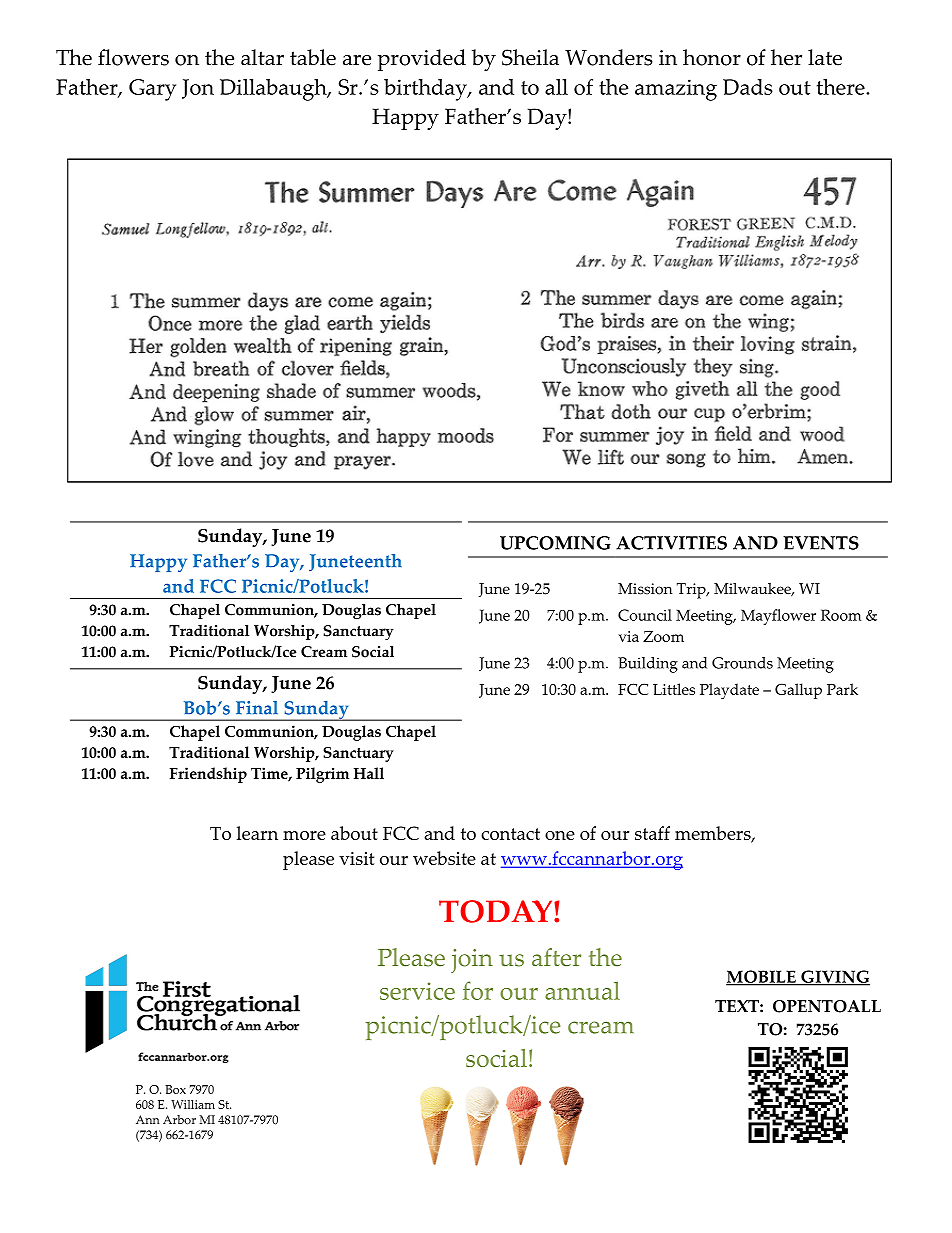 Image resolution: width=952 pixels, height=1233 pixels. I want to click on EVENTS, so click(821, 543).
